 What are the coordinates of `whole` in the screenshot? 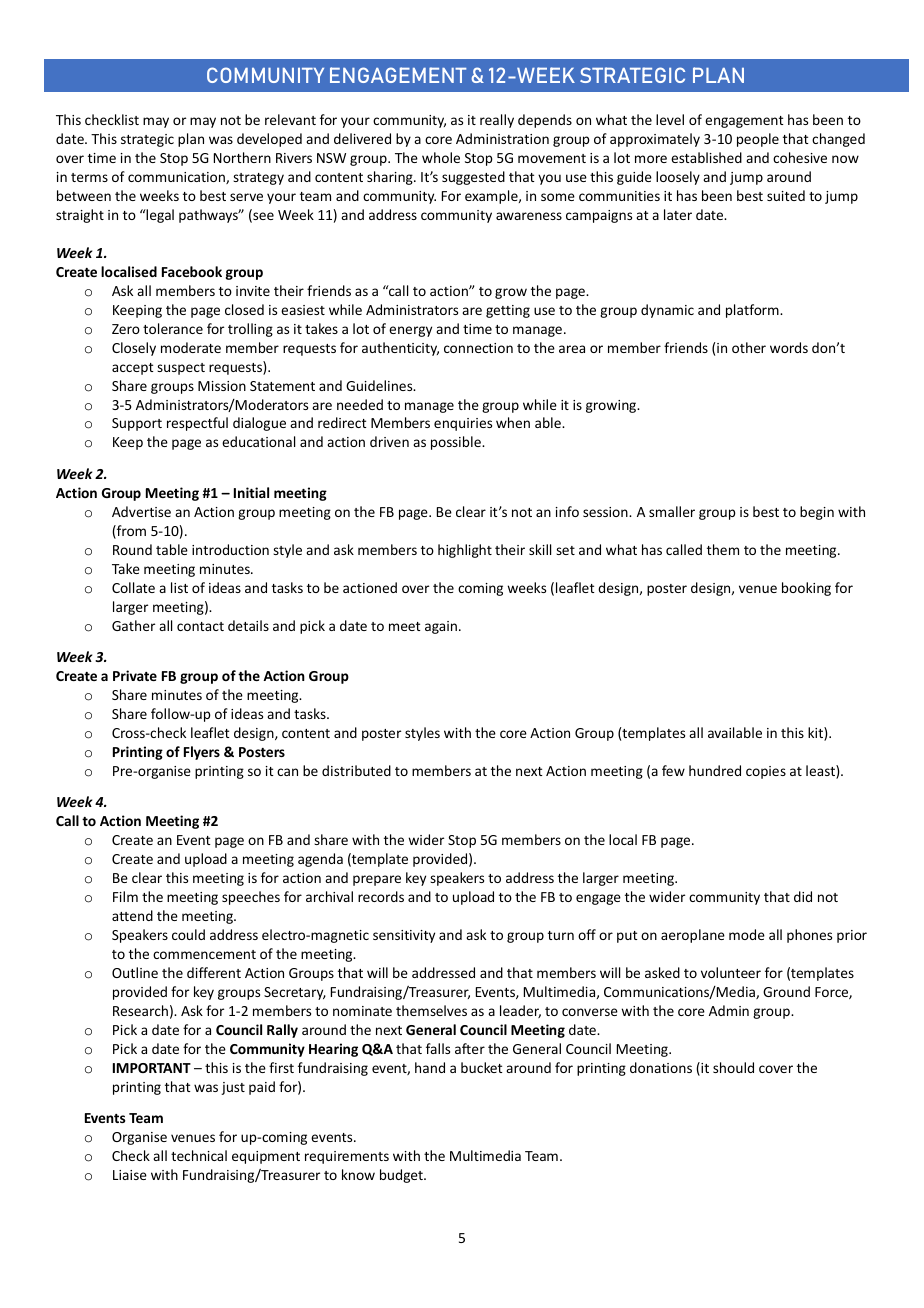 It's located at (441, 157).
